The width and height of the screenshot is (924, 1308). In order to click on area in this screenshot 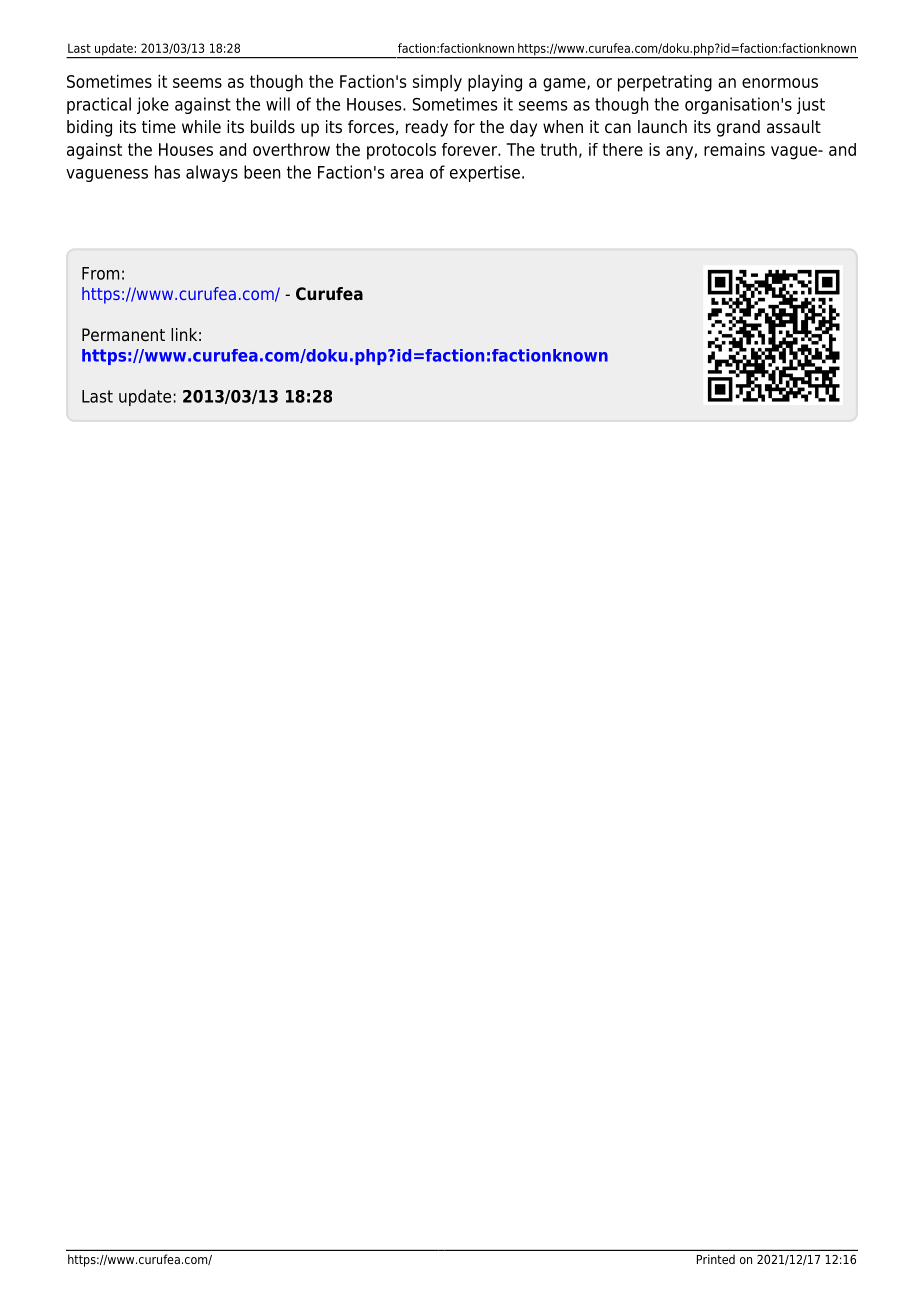, I will do `click(406, 174)`.
